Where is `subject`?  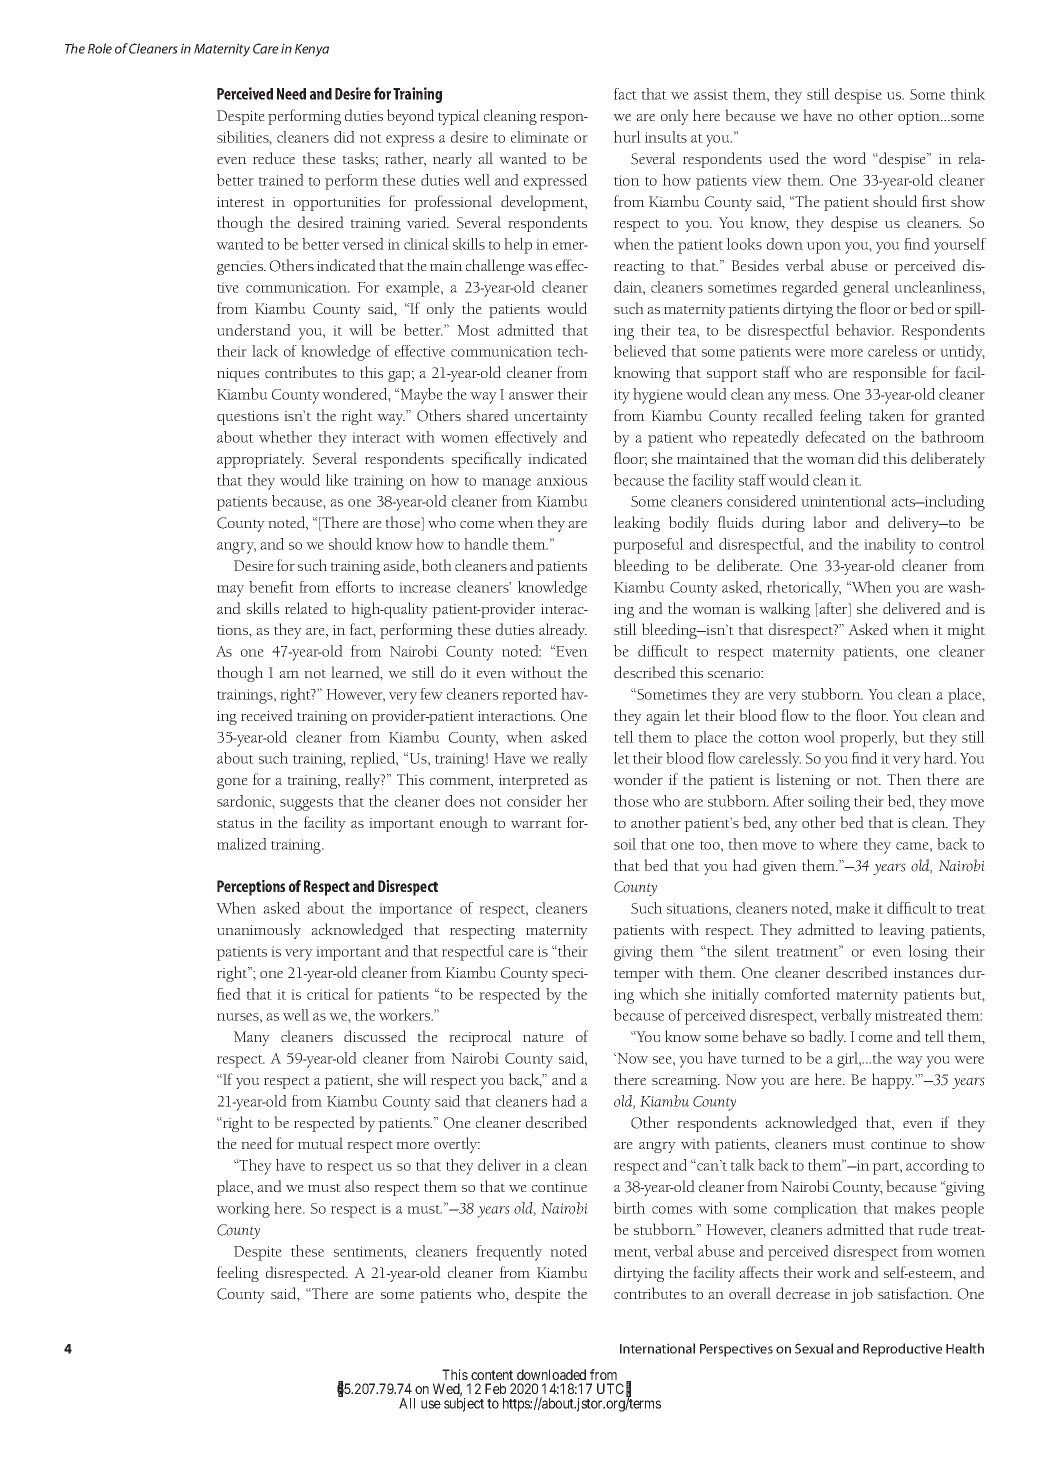
subject is located at coordinates (464, 1405).
